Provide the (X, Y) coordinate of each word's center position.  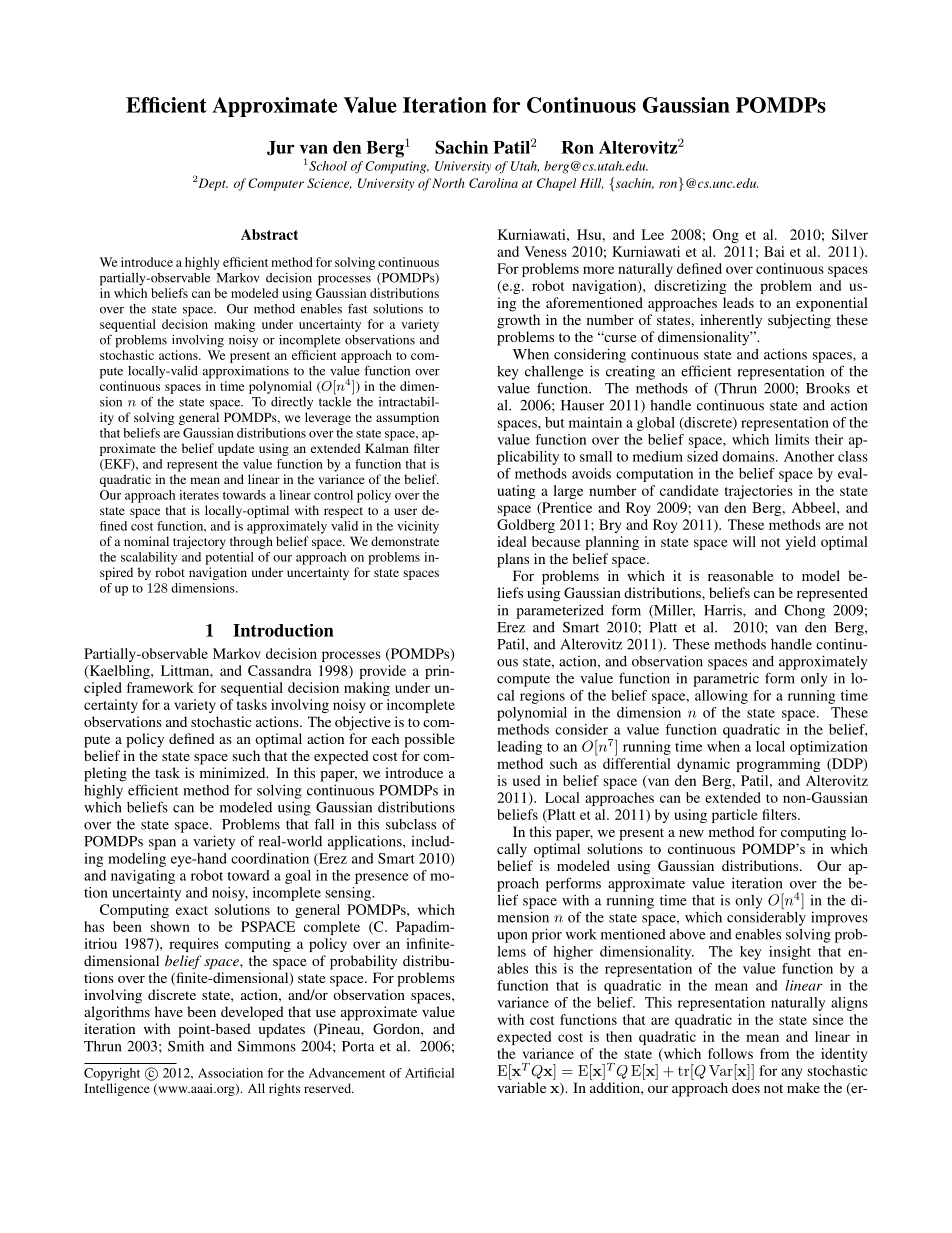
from (774, 1053)
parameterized (560, 611)
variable (521, 1087)
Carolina (493, 183)
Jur (280, 148)
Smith (186, 1046)
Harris (724, 610)
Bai (774, 251)
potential (229, 558)
